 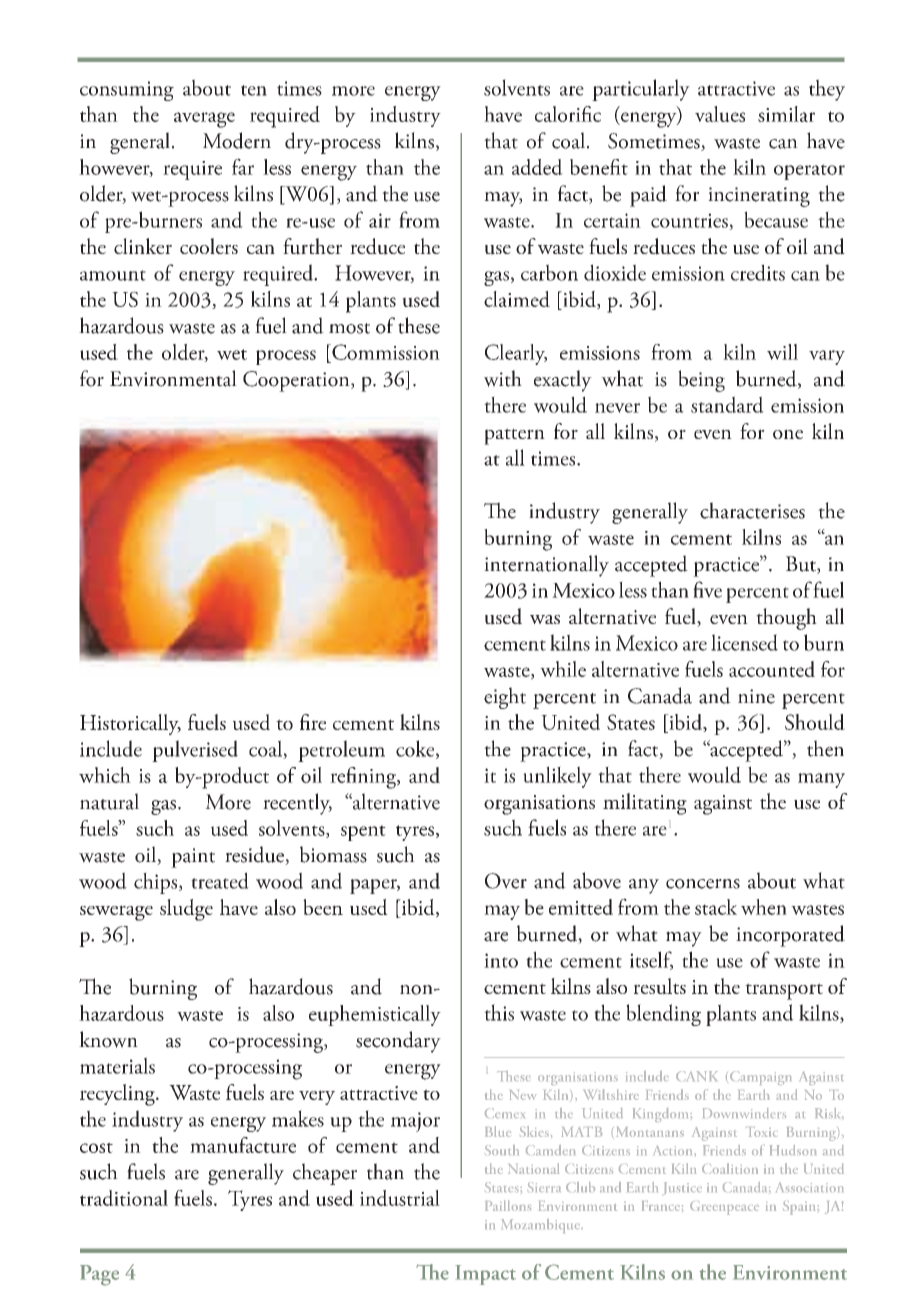 What do you see at coordinates (756, 696) in the page?
I see `nine` at bounding box center [756, 696].
